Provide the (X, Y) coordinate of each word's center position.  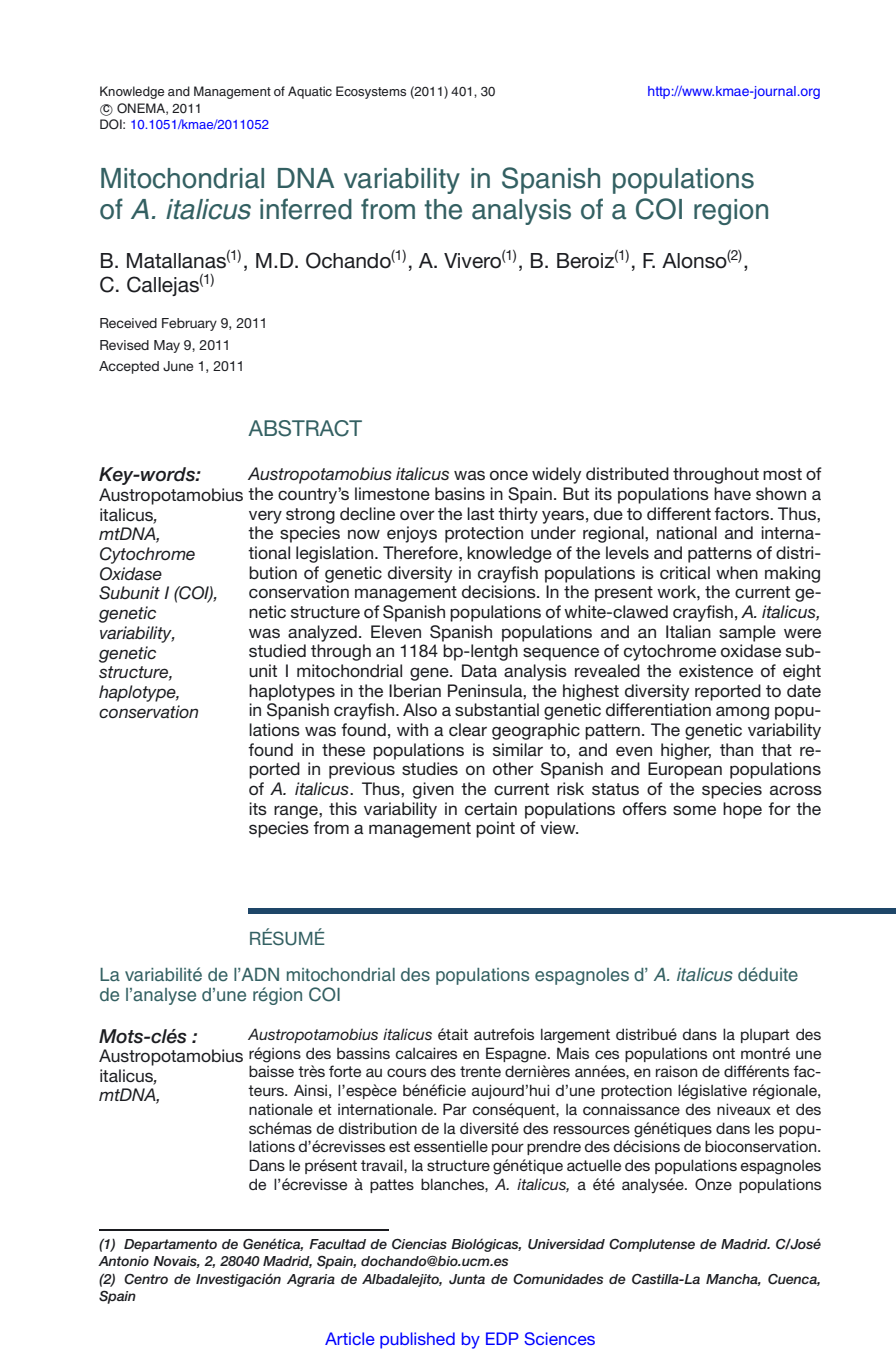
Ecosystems (371, 92)
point (495, 829)
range (297, 812)
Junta (467, 1279)
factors (742, 513)
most (782, 474)
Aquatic (310, 92)
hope (742, 810)
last (480, 513)
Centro (146, 1279)
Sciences (559, 1338)
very (265, 517)
